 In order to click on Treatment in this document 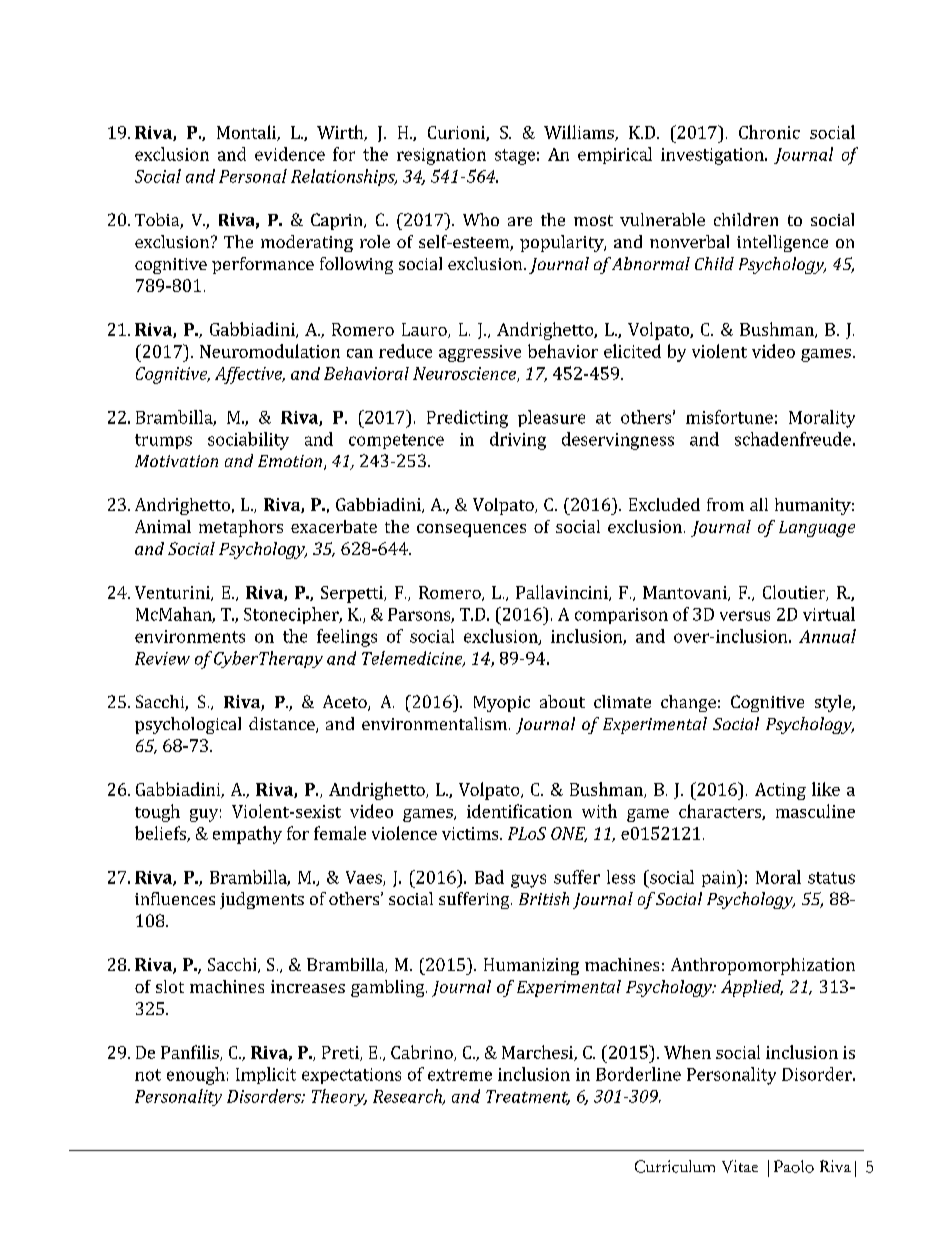, I will do `click(528, 1097)`.
